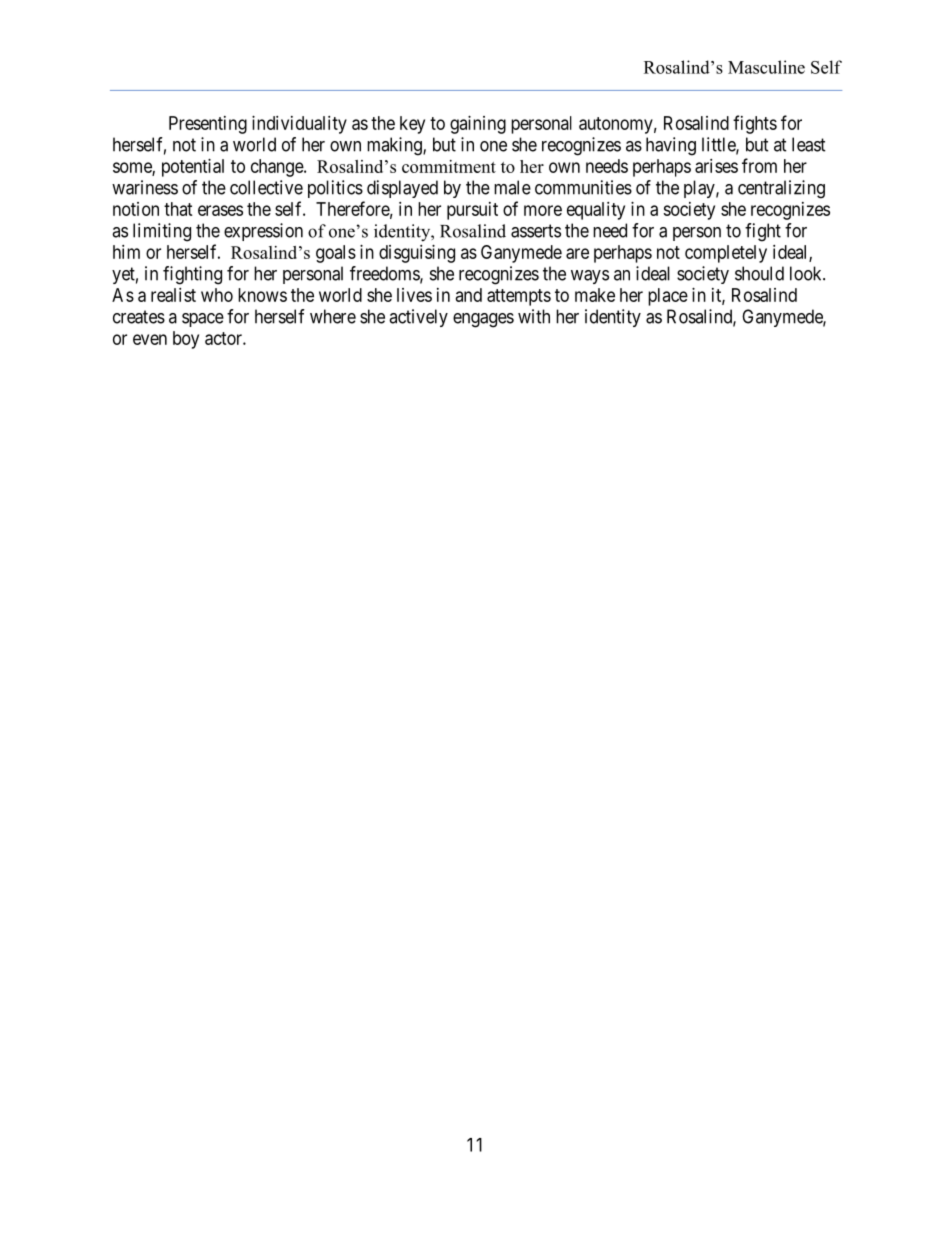 Image resolution: width=952 pixels, height=1233 pixels. I want to click on arises, so click(716, 166).
